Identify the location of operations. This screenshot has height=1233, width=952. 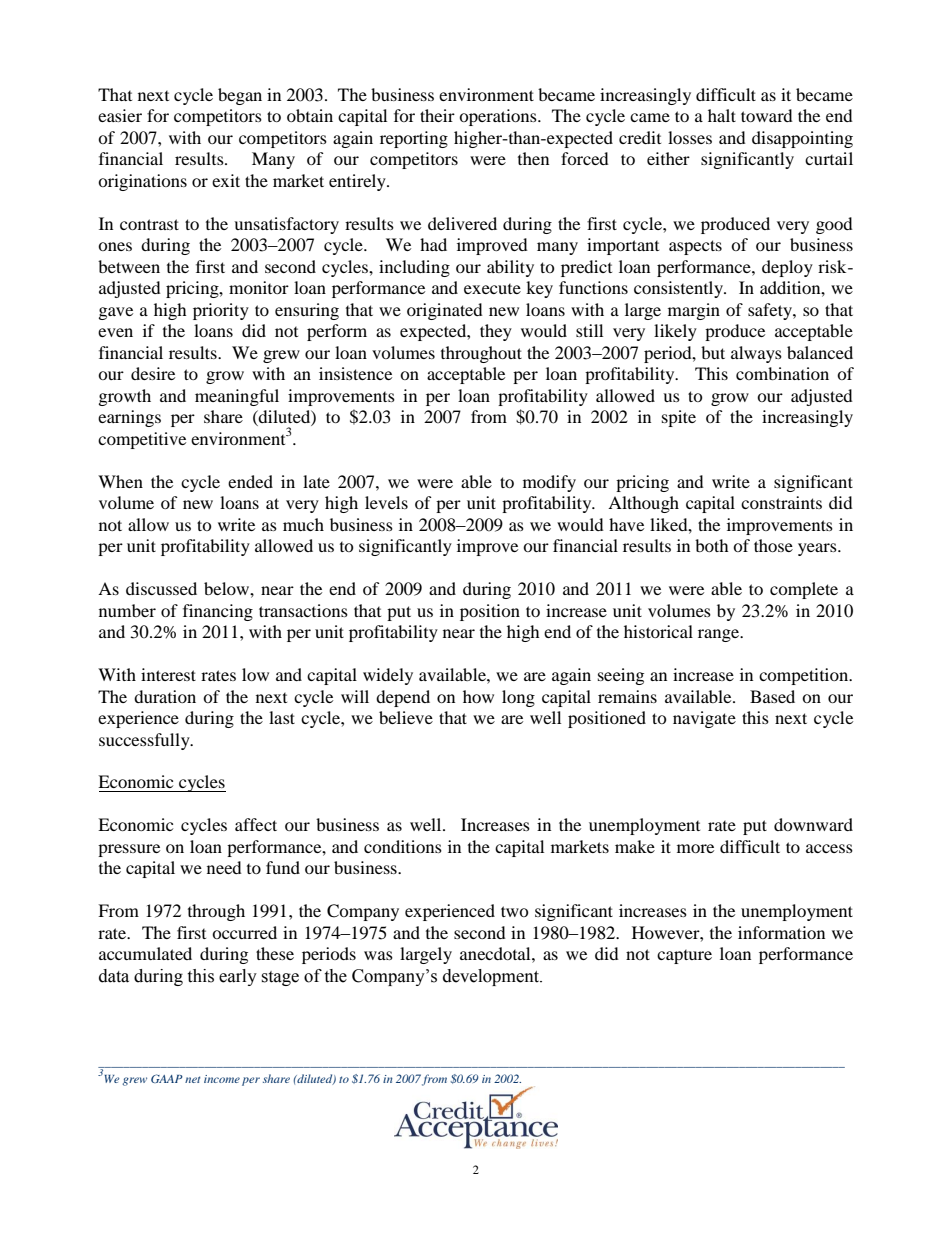
(499, 117).
